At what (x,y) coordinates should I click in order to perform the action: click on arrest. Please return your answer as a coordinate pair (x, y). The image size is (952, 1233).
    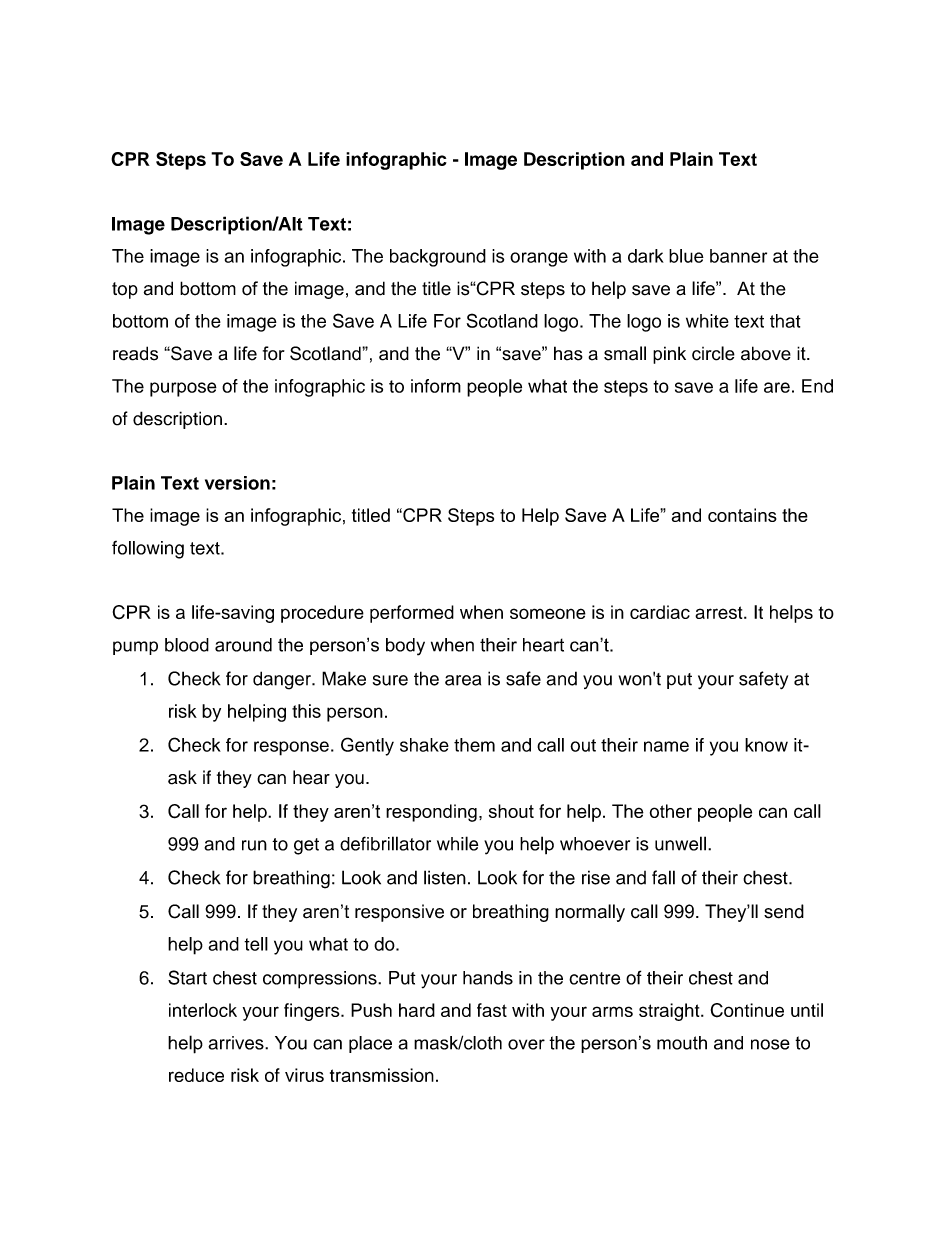
    Looking at the image, I should click on (720, 612).
